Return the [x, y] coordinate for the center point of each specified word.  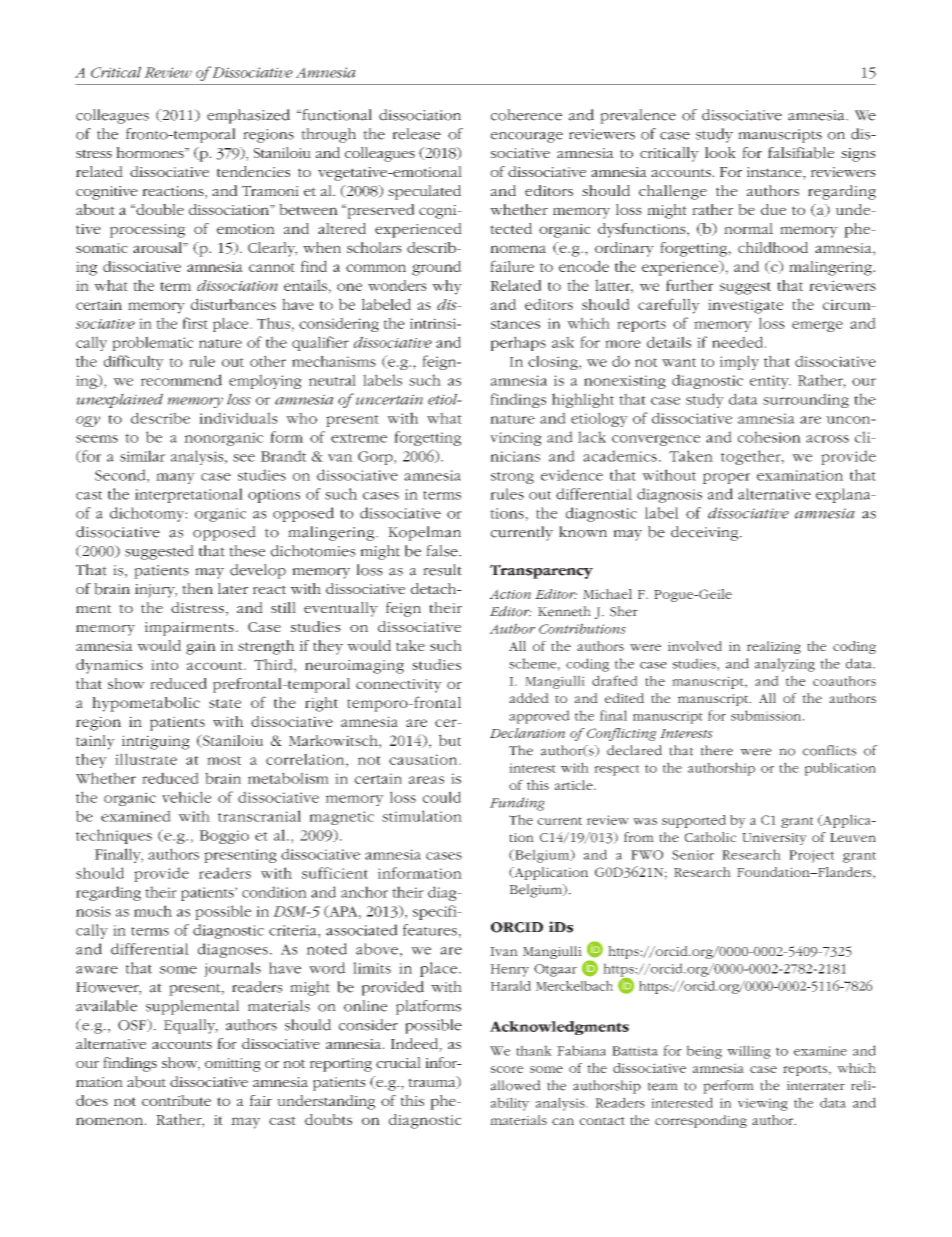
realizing [774, 647]
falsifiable [801, 153]
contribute [176, 1100]
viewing [763, 1104]
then [197, 588]
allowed [516, 1085]
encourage [527, 137]
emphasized [248, 116]
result [442, 570]
